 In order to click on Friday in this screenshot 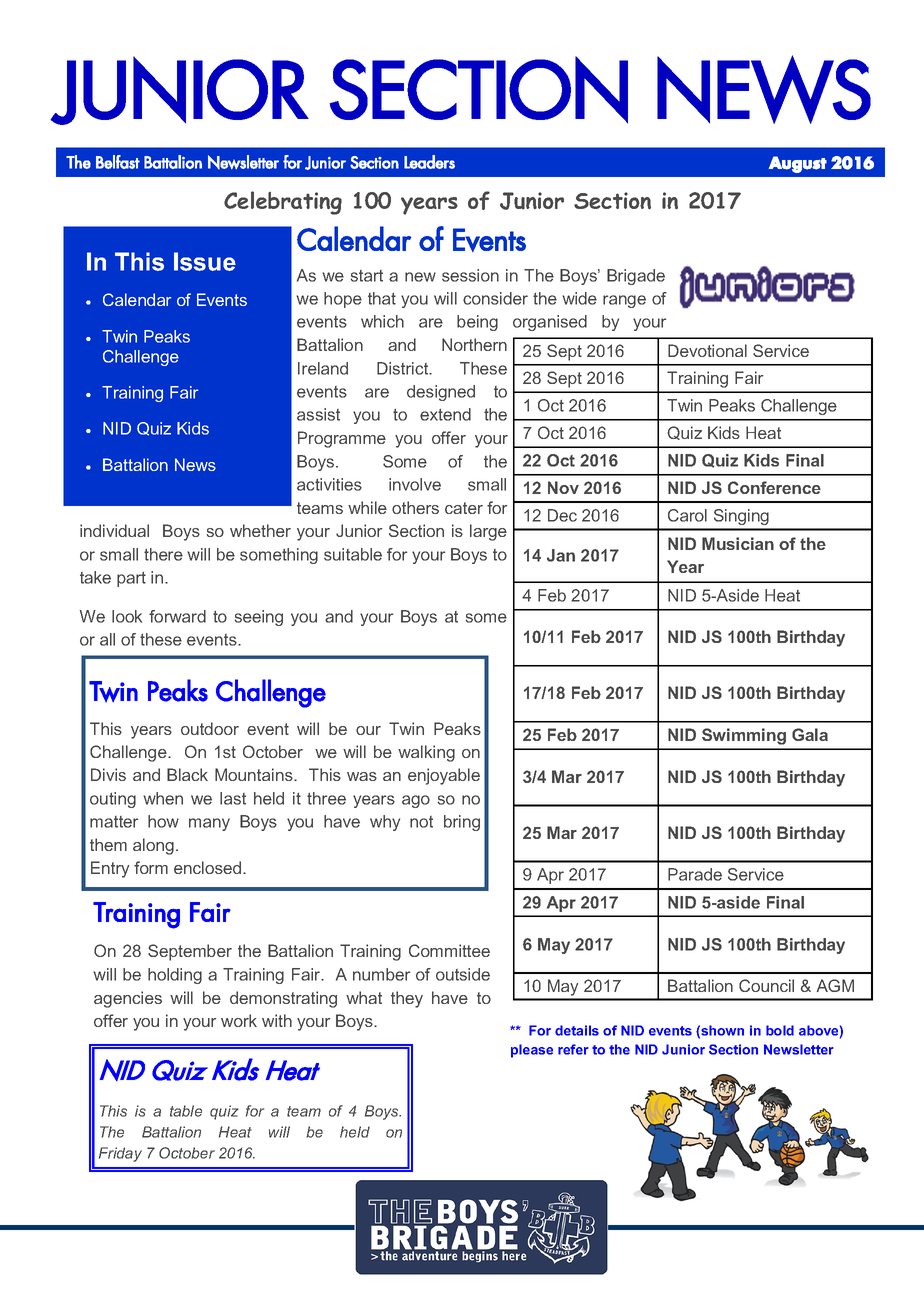, I will do `click(120, 1154)`.
